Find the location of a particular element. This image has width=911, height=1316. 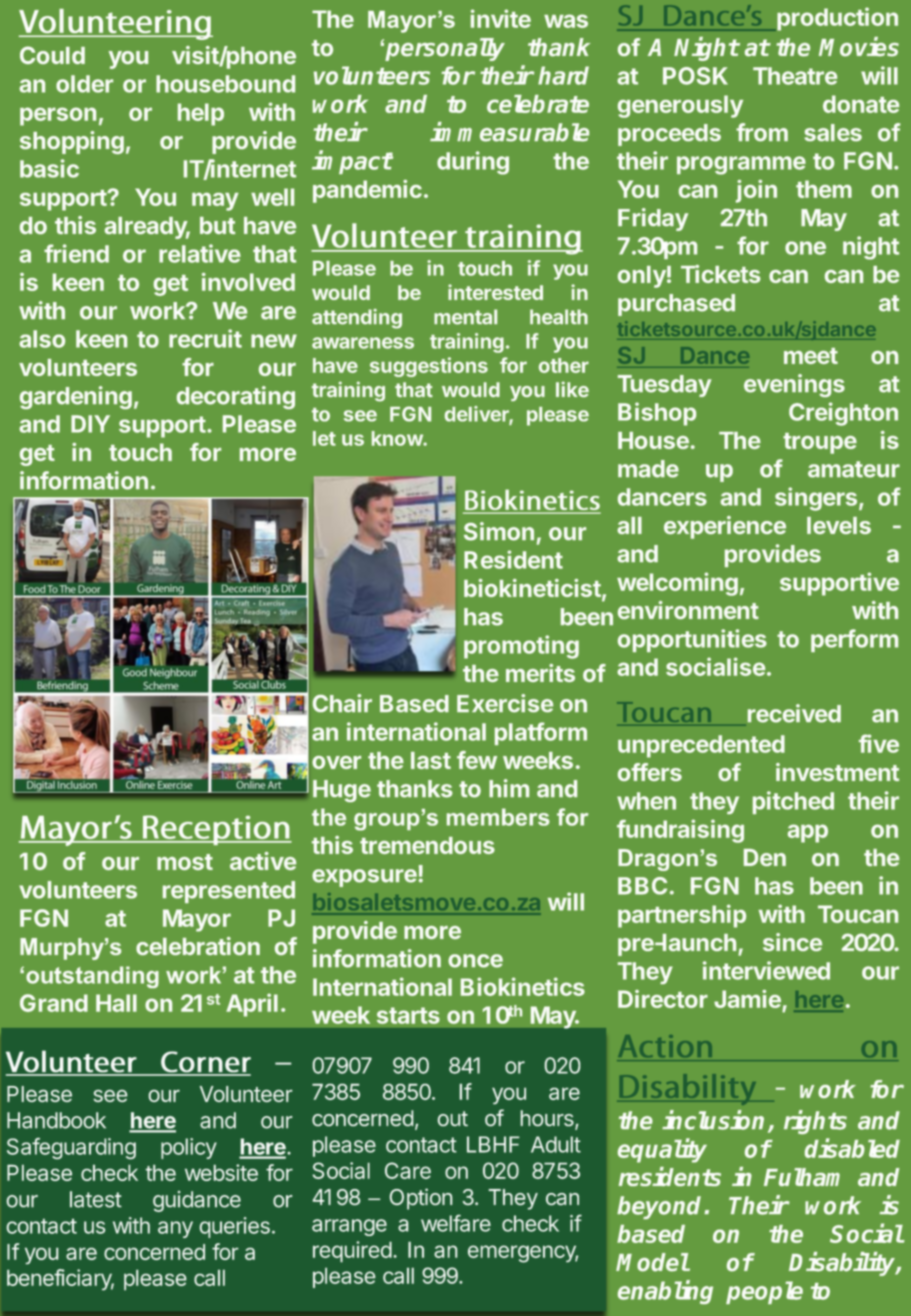

Theatre is located at coordinates (795, 76).
